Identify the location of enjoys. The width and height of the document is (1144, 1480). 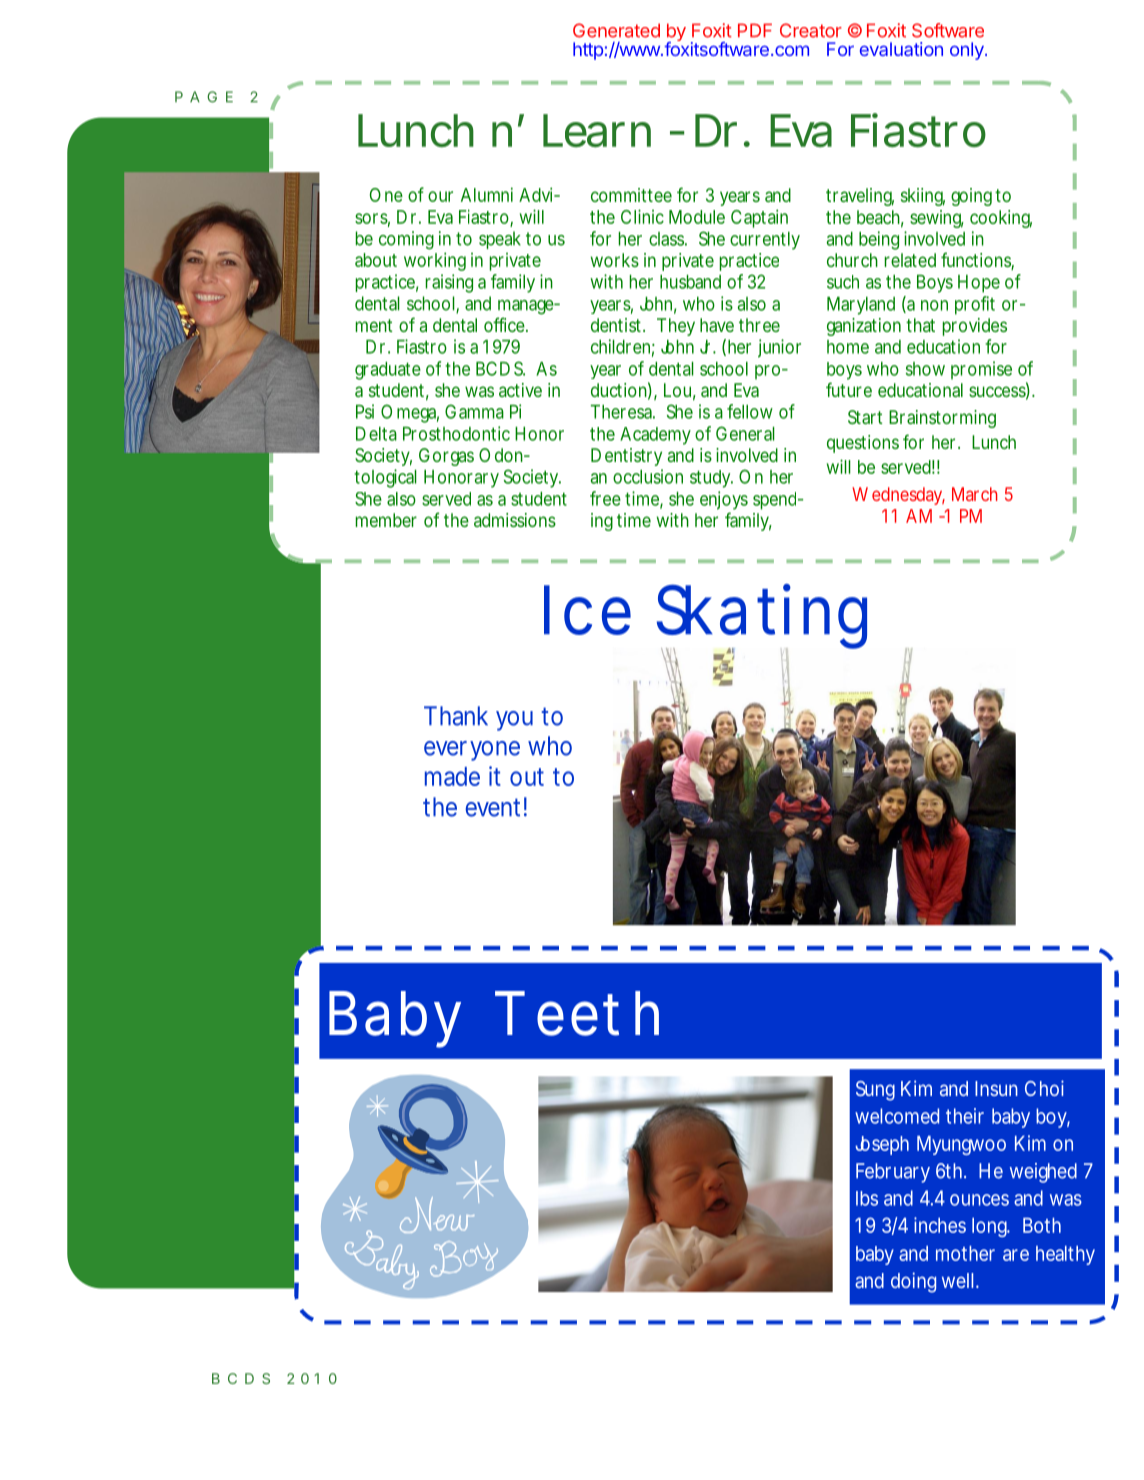
(724, 500).
